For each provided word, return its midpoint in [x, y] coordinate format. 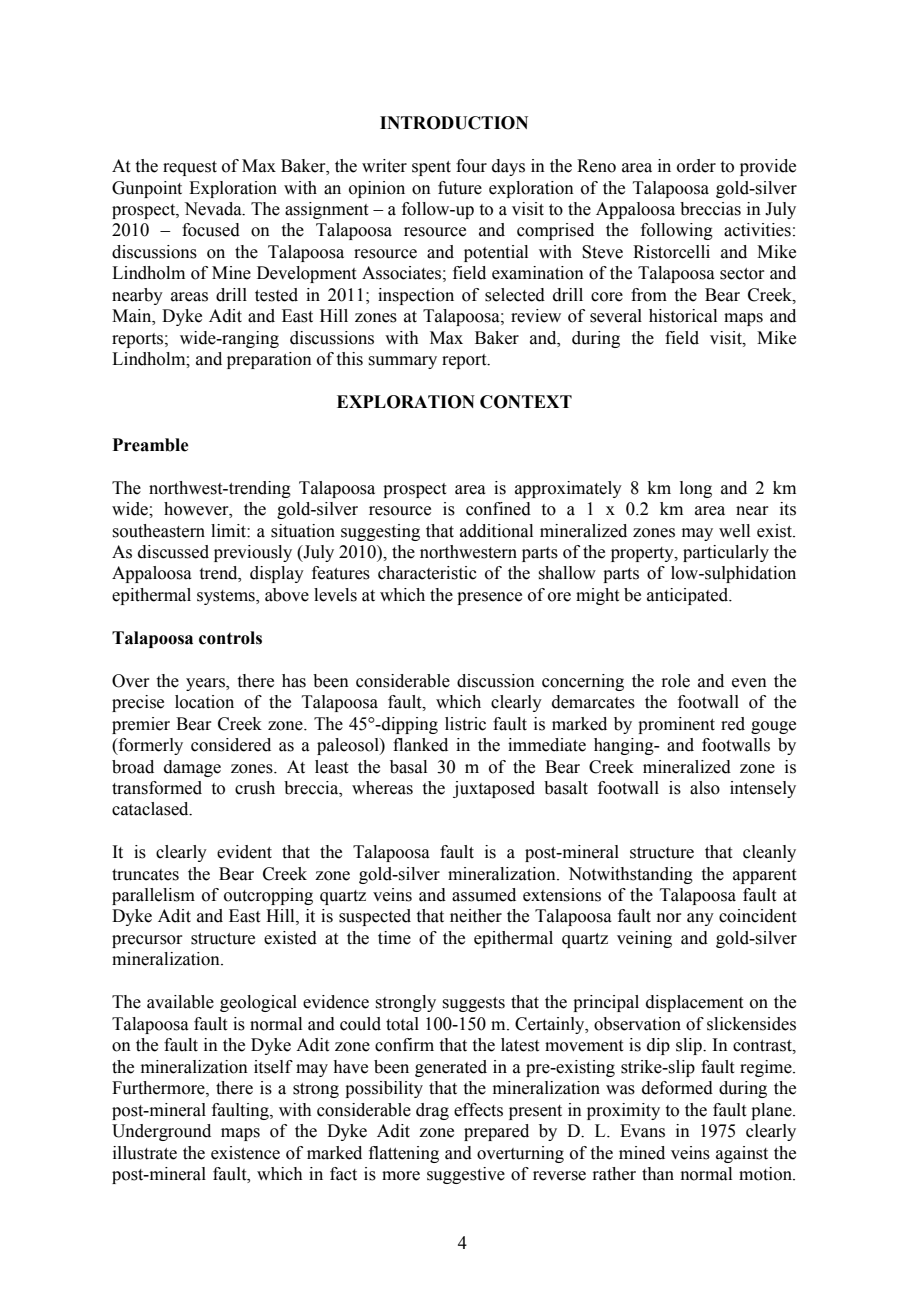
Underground [161, 1132]
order [696, 166]
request [190, 168]
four [471, 166]
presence [489, 598]
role [675, 681]
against [742, 1154]
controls [230, 638]
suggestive [466, 1175]
